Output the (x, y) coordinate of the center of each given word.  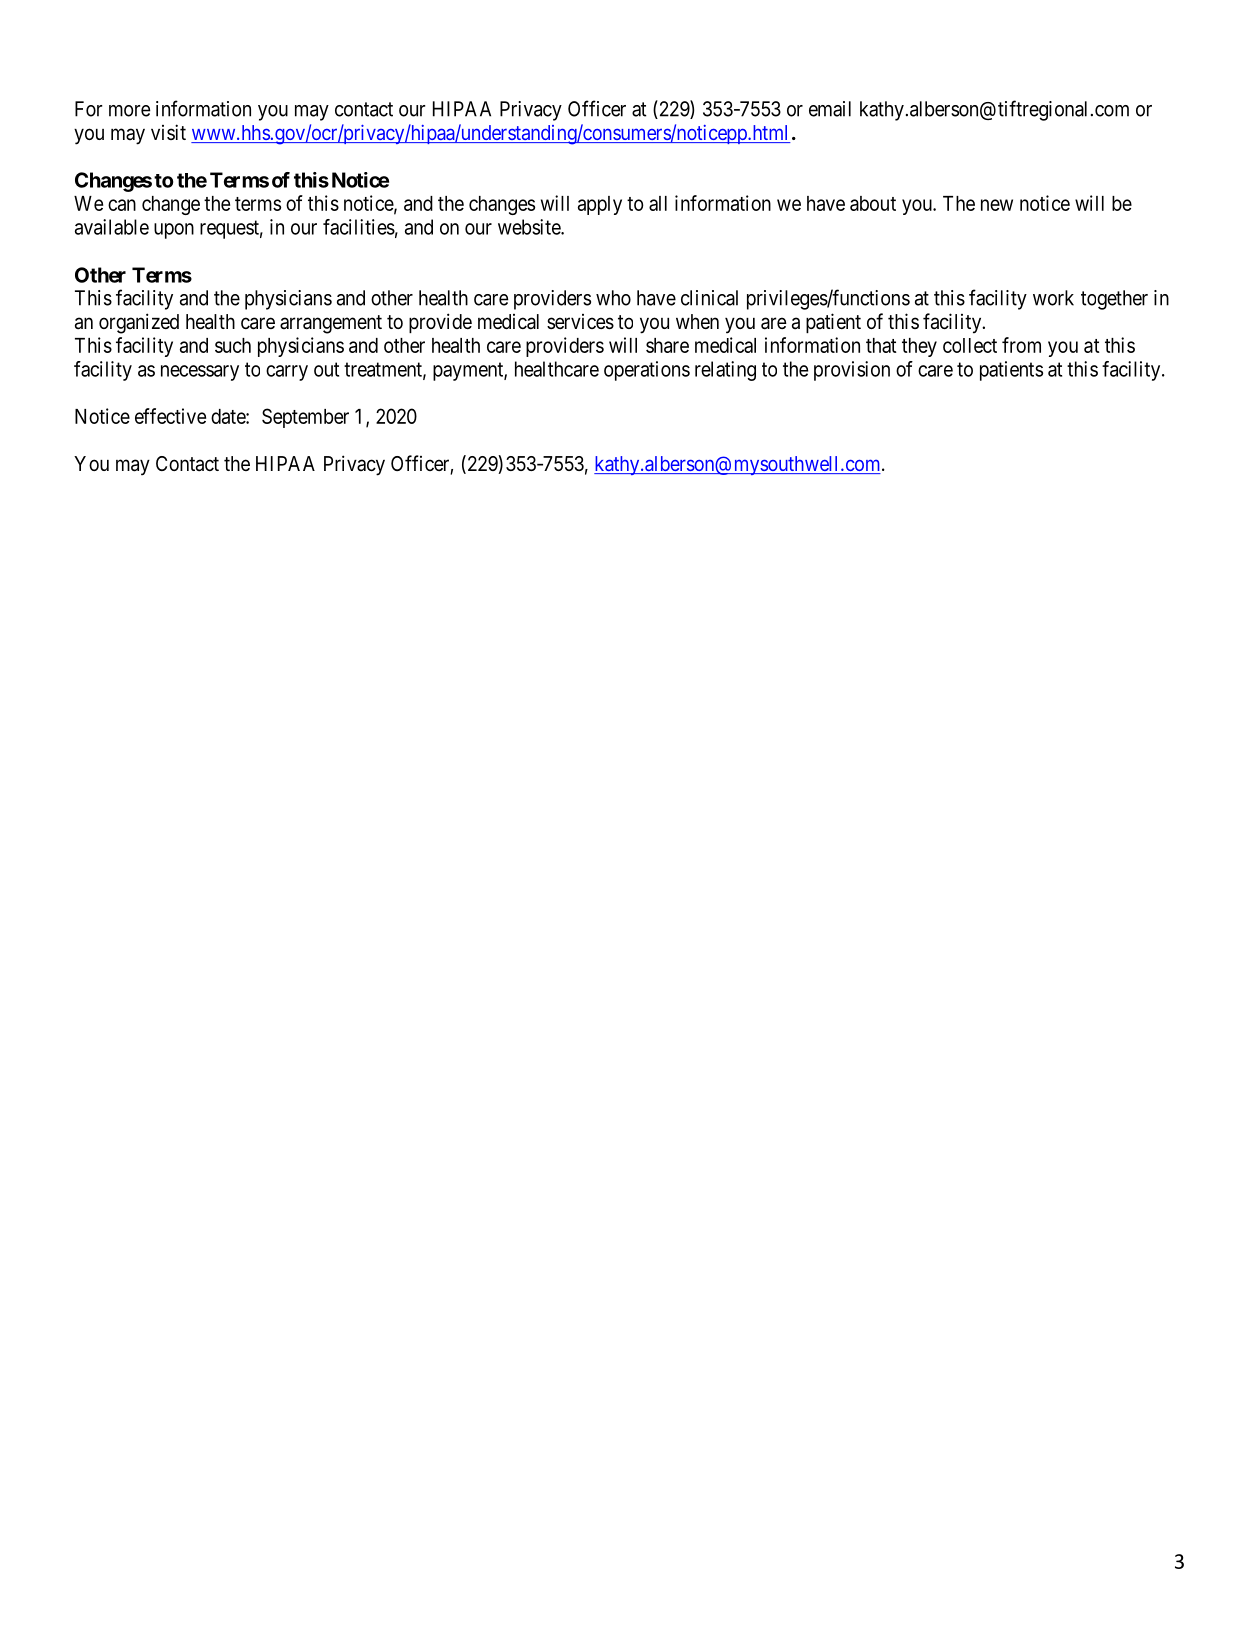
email (830, 109)
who (613, 298)
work (1053, 298)
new (997, 205)
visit (168, 132)
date (229, 416)
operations (647, 371)
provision (852, 371)
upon (174, 231)
